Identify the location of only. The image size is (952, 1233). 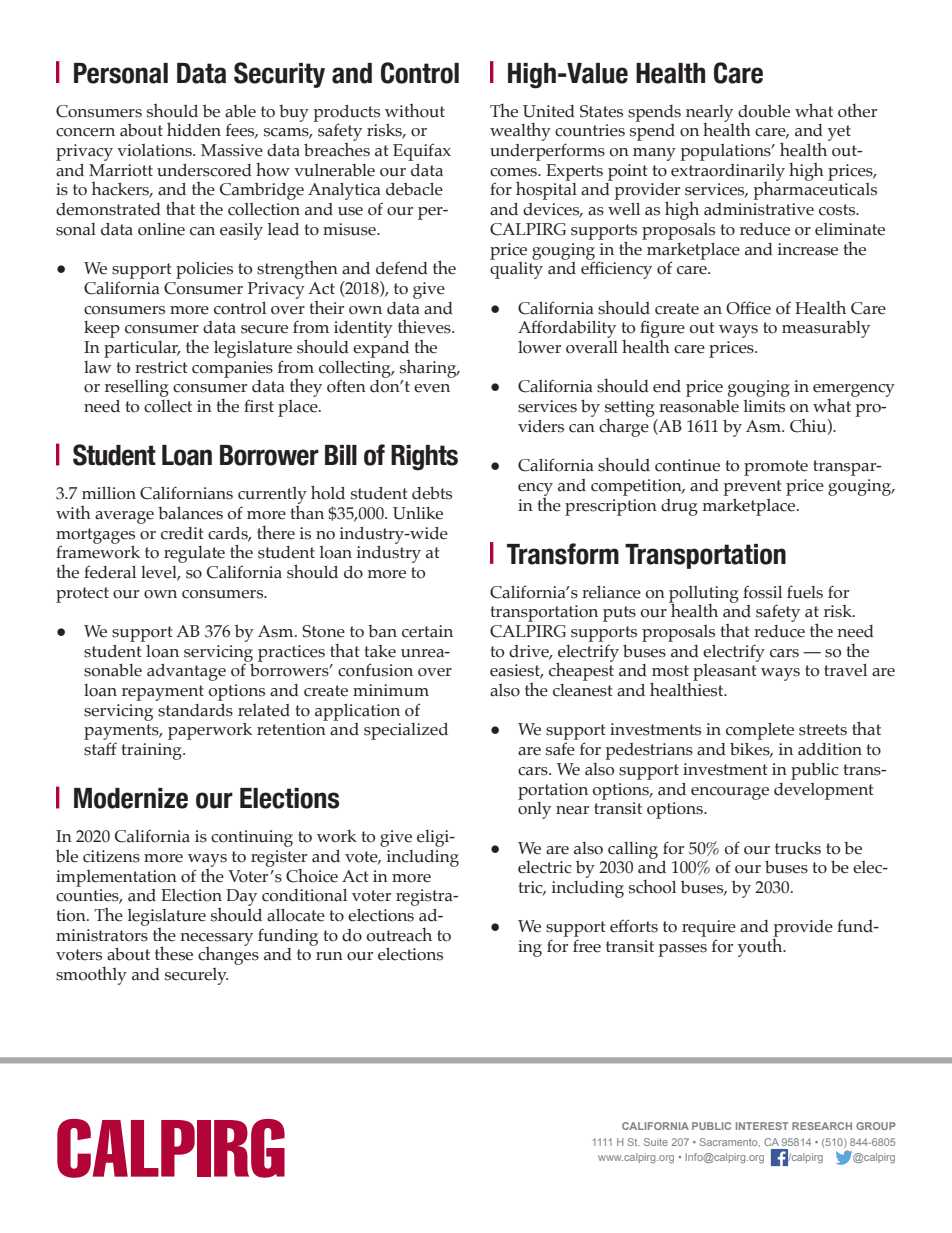
(534, 809).
